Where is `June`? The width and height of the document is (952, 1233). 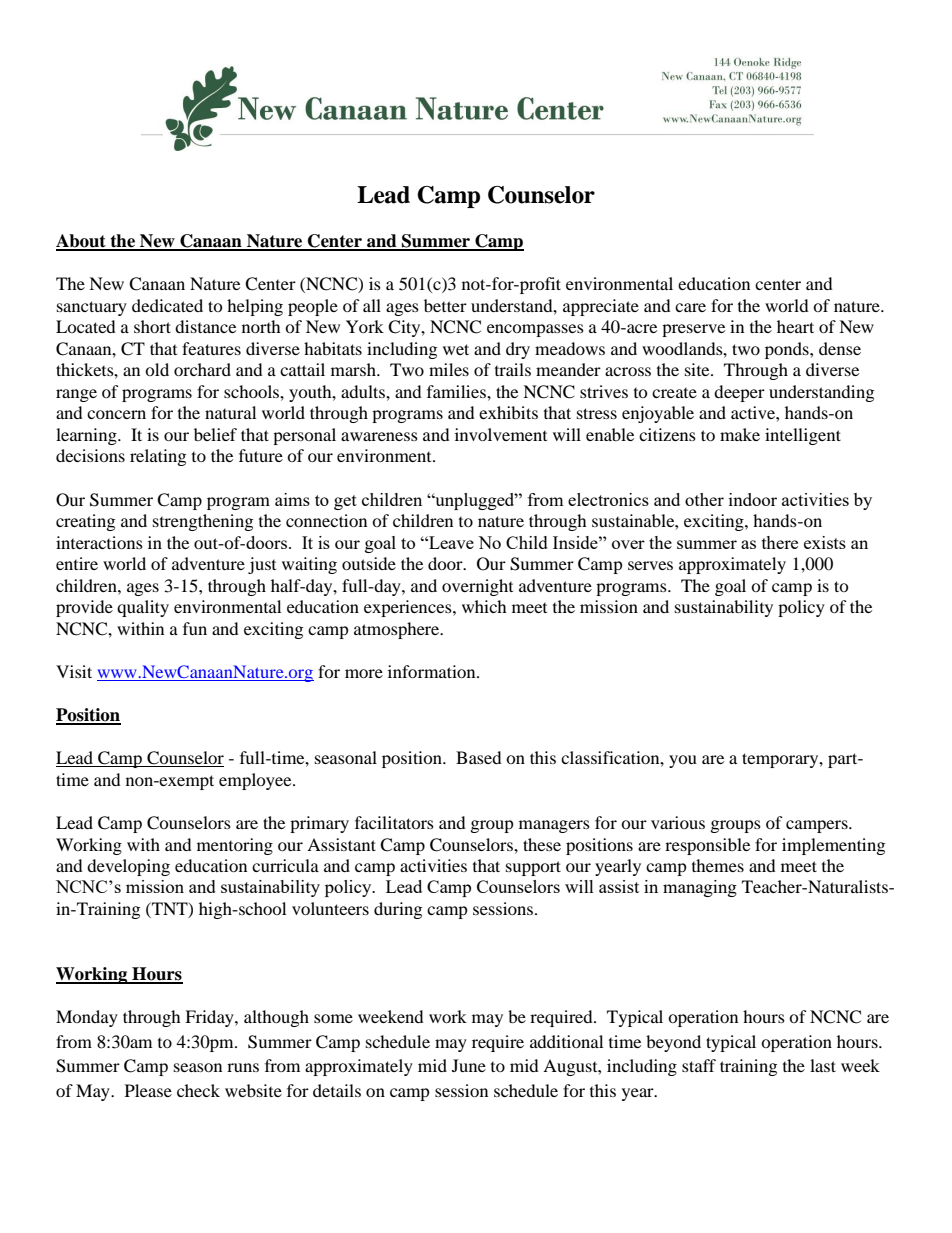
June is located at coordinates (469, 1065).
